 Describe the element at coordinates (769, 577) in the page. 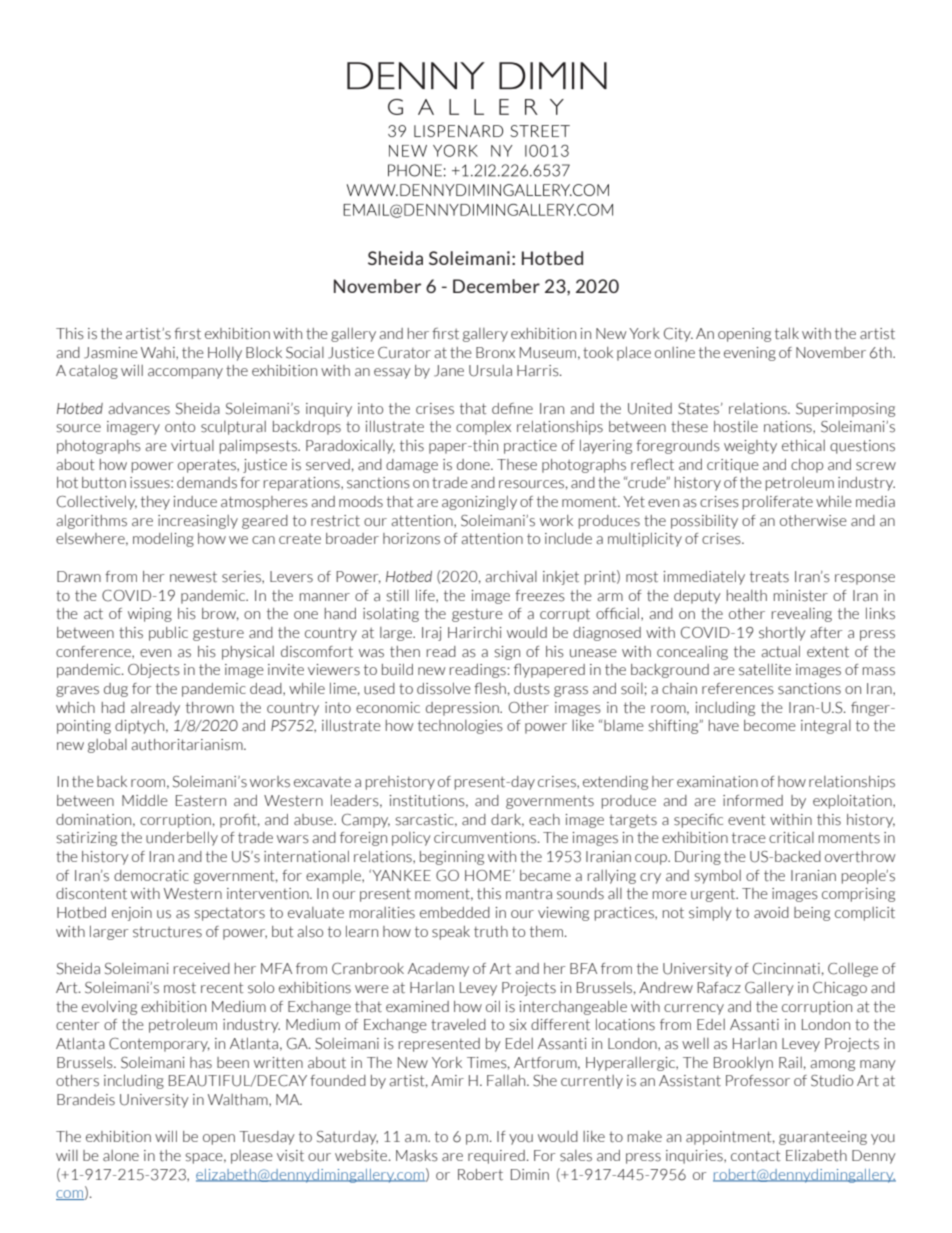

I see `treats` at that location.
